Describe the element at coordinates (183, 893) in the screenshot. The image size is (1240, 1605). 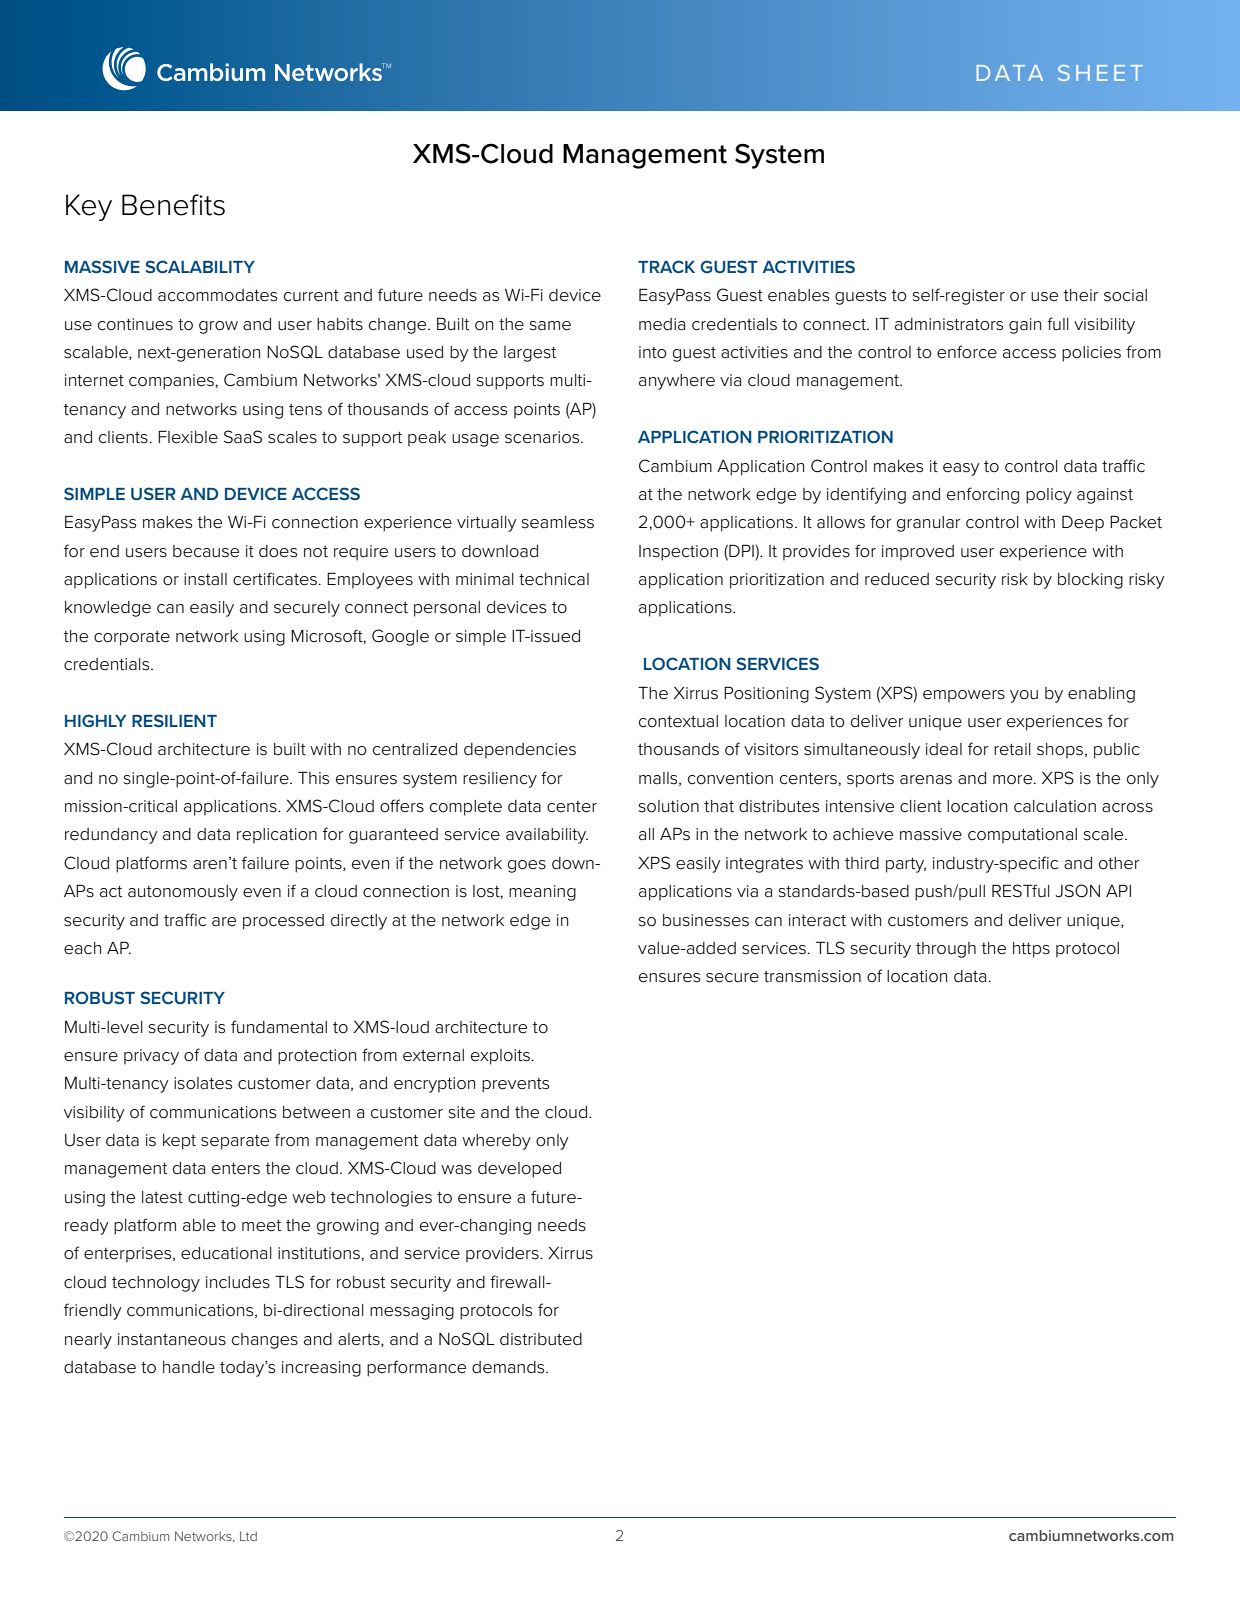
I see `autonomously` at that location.
